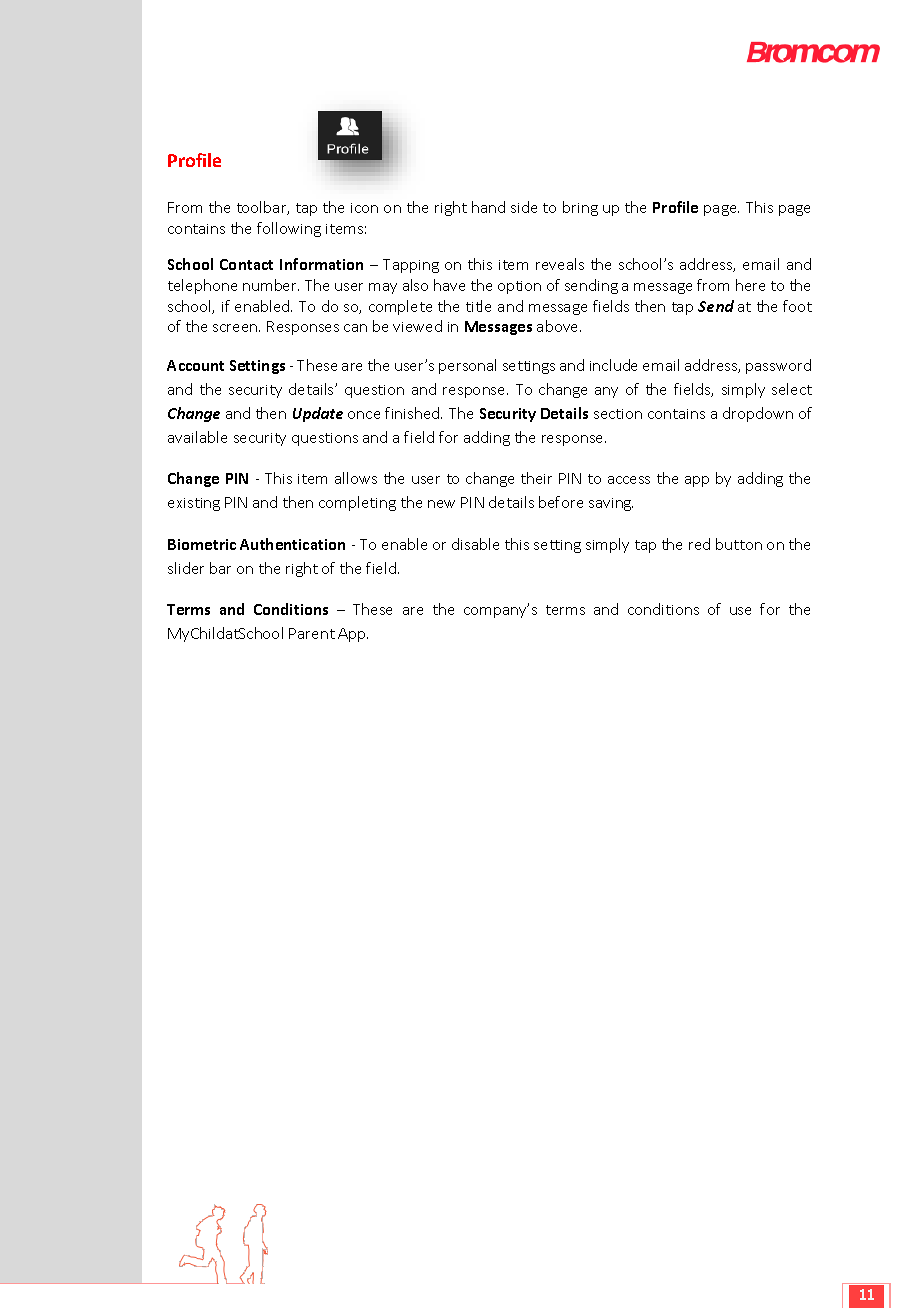 The image size is (924, 1308). What do you see at coordinates (758, 414) in the screenshot?
I see `dropdown` at bounding box center [758, 414].
